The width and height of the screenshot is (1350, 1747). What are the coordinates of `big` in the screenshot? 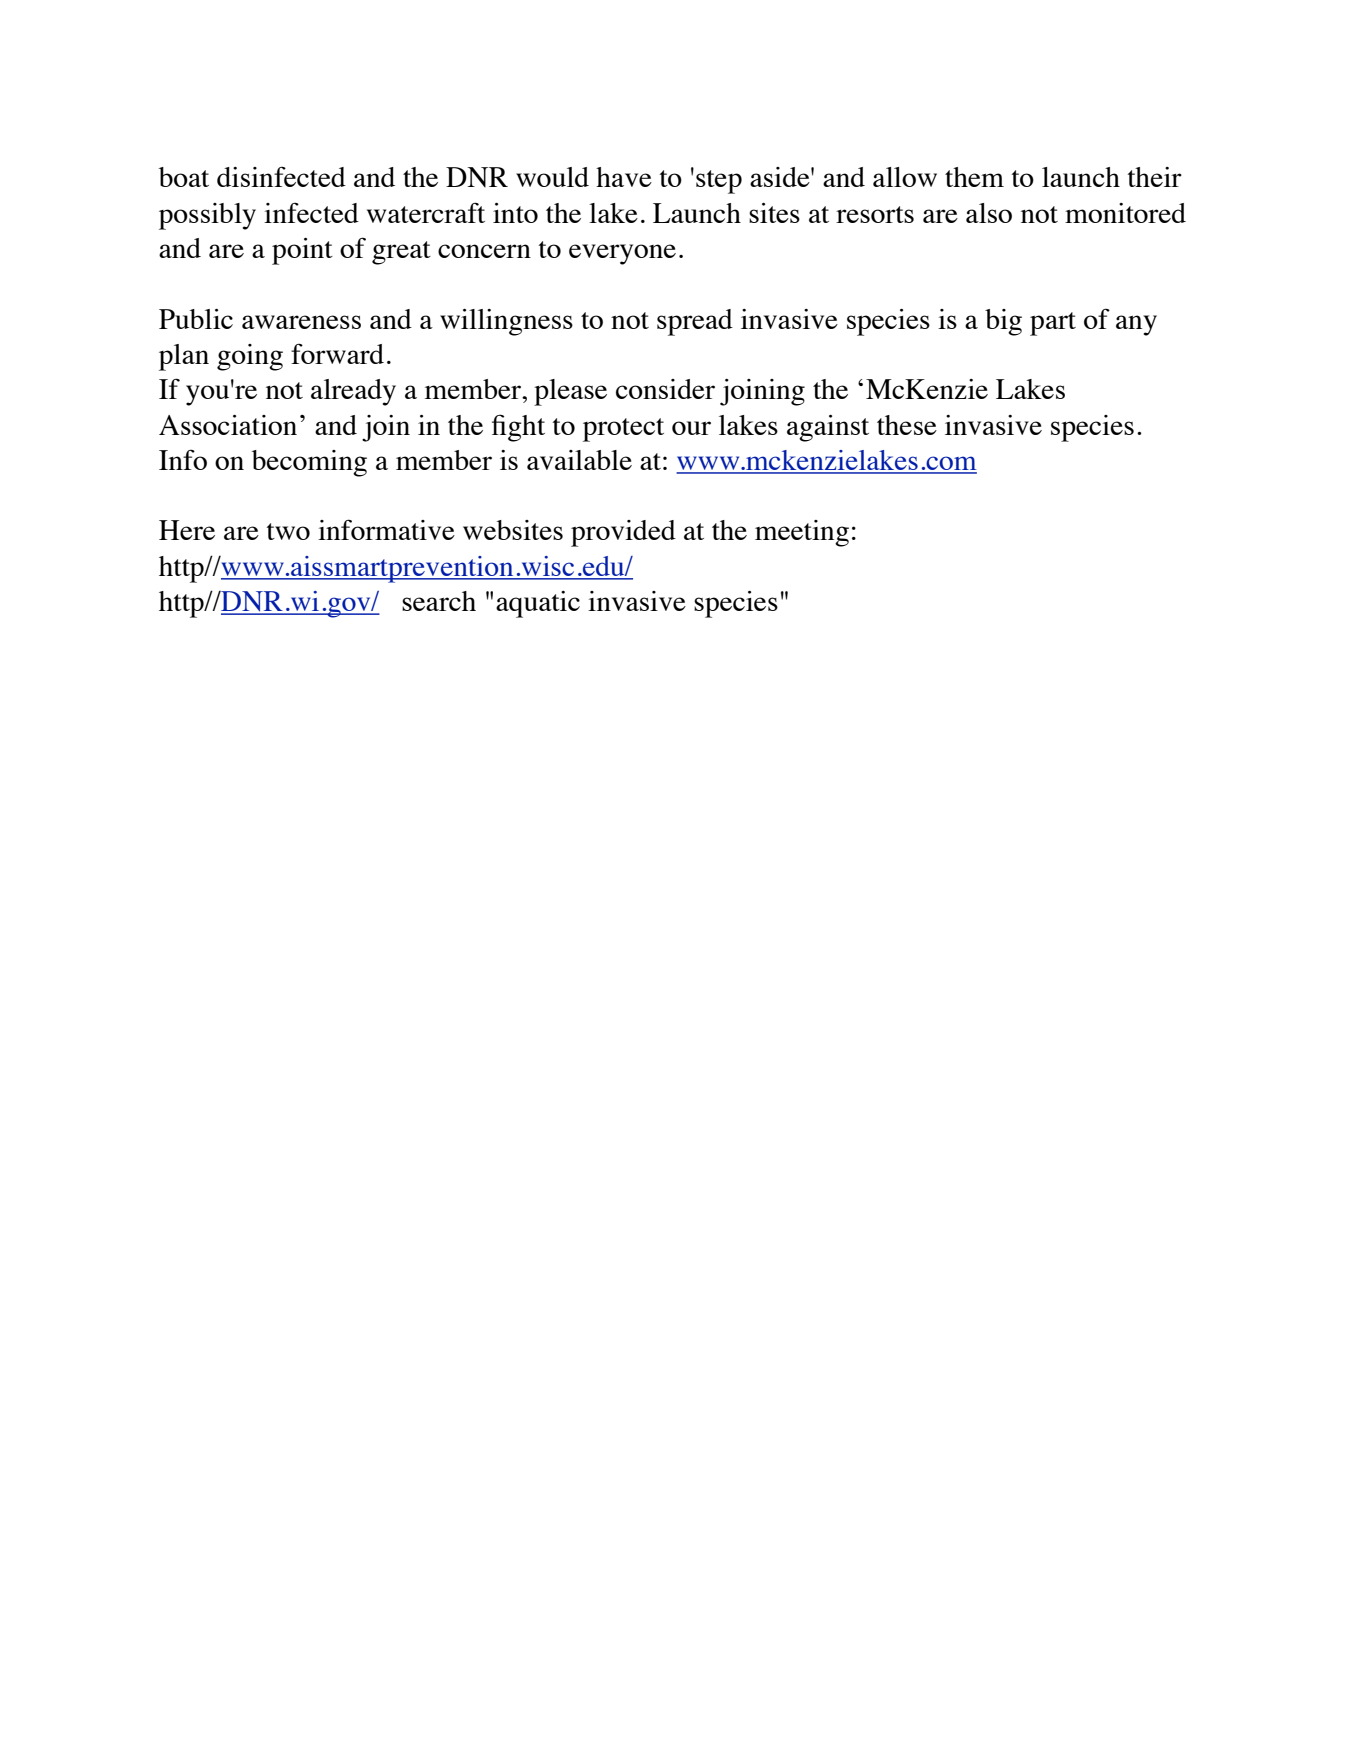 It's located at (1003, 322).
